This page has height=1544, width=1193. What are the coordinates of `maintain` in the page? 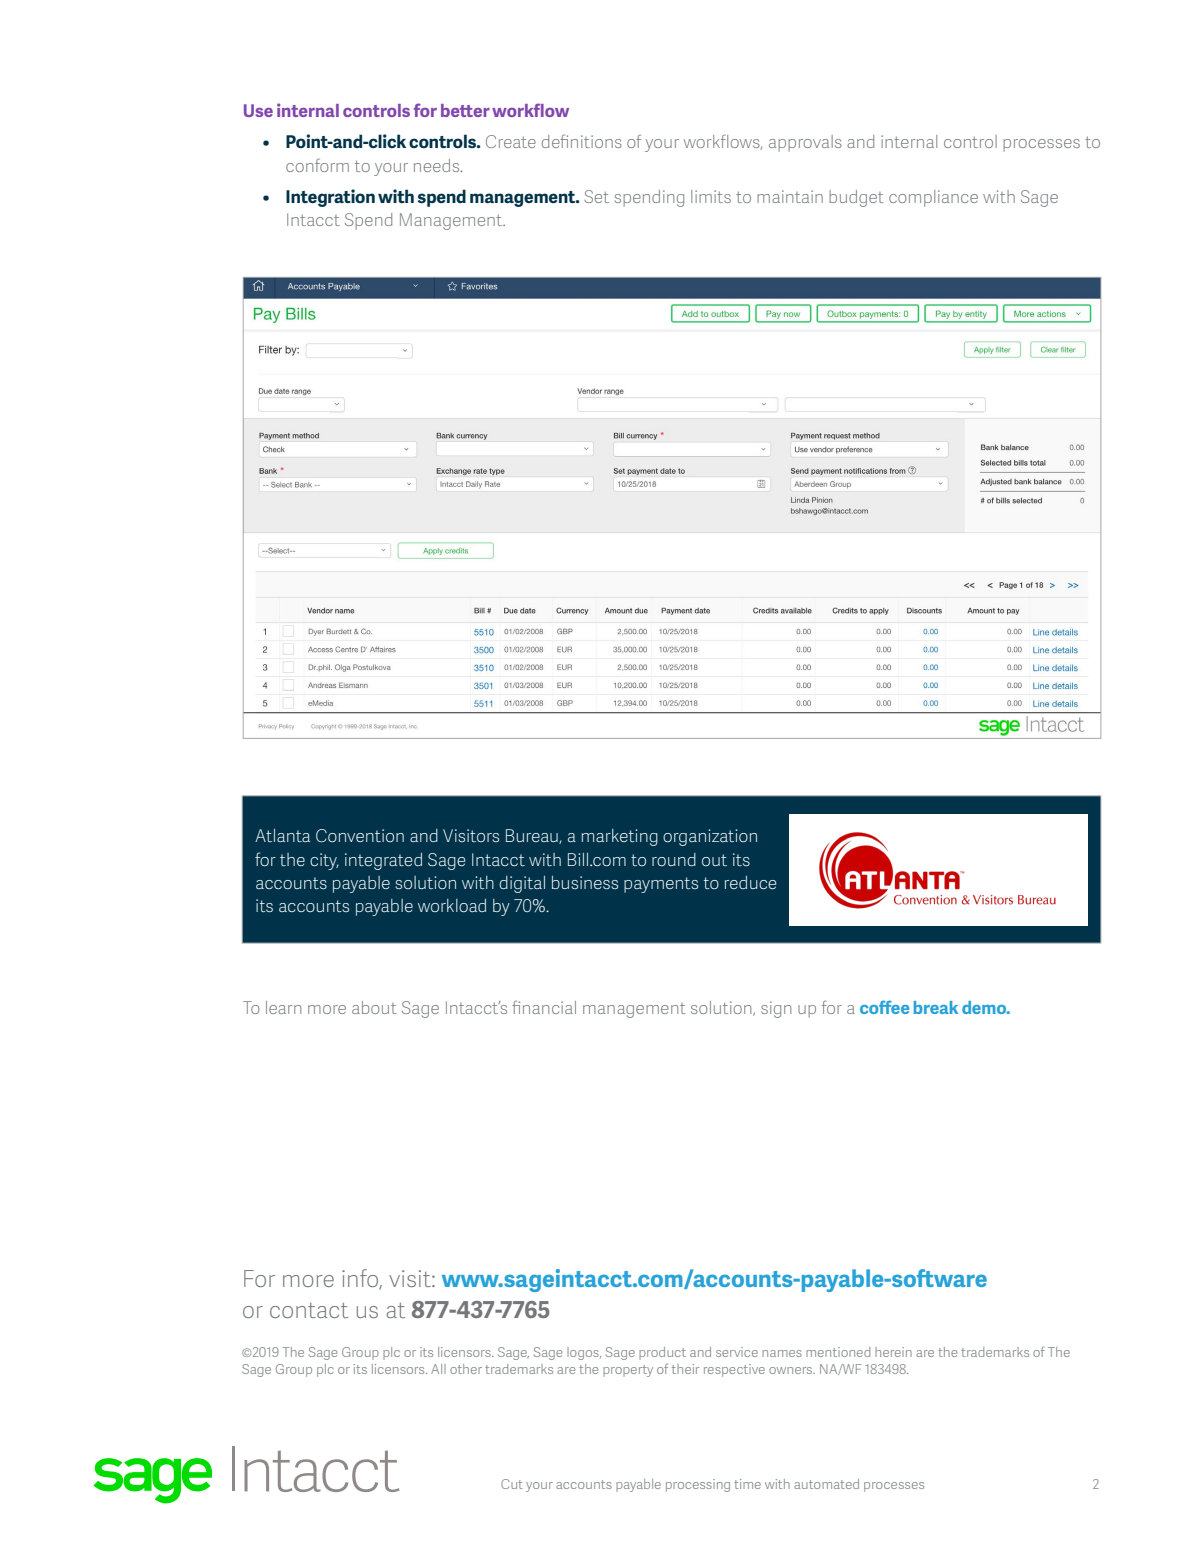 It's located at (790, 196).
